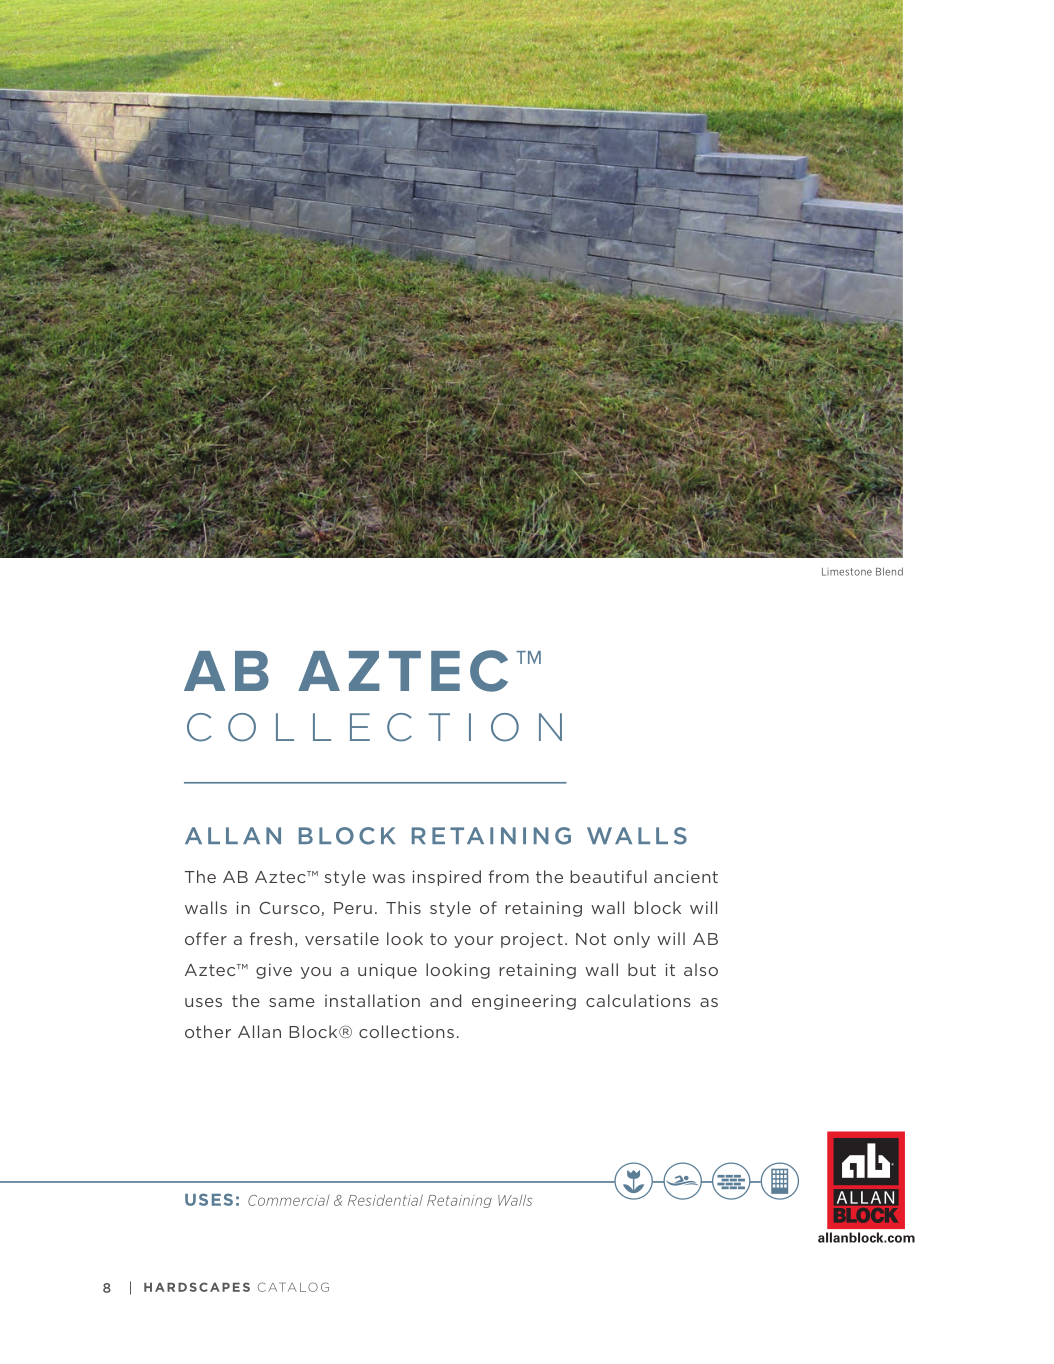  What do you see at coordinates (289, 1200) in the page?
I see `Commercial` at bounding box center [289, 1200].
